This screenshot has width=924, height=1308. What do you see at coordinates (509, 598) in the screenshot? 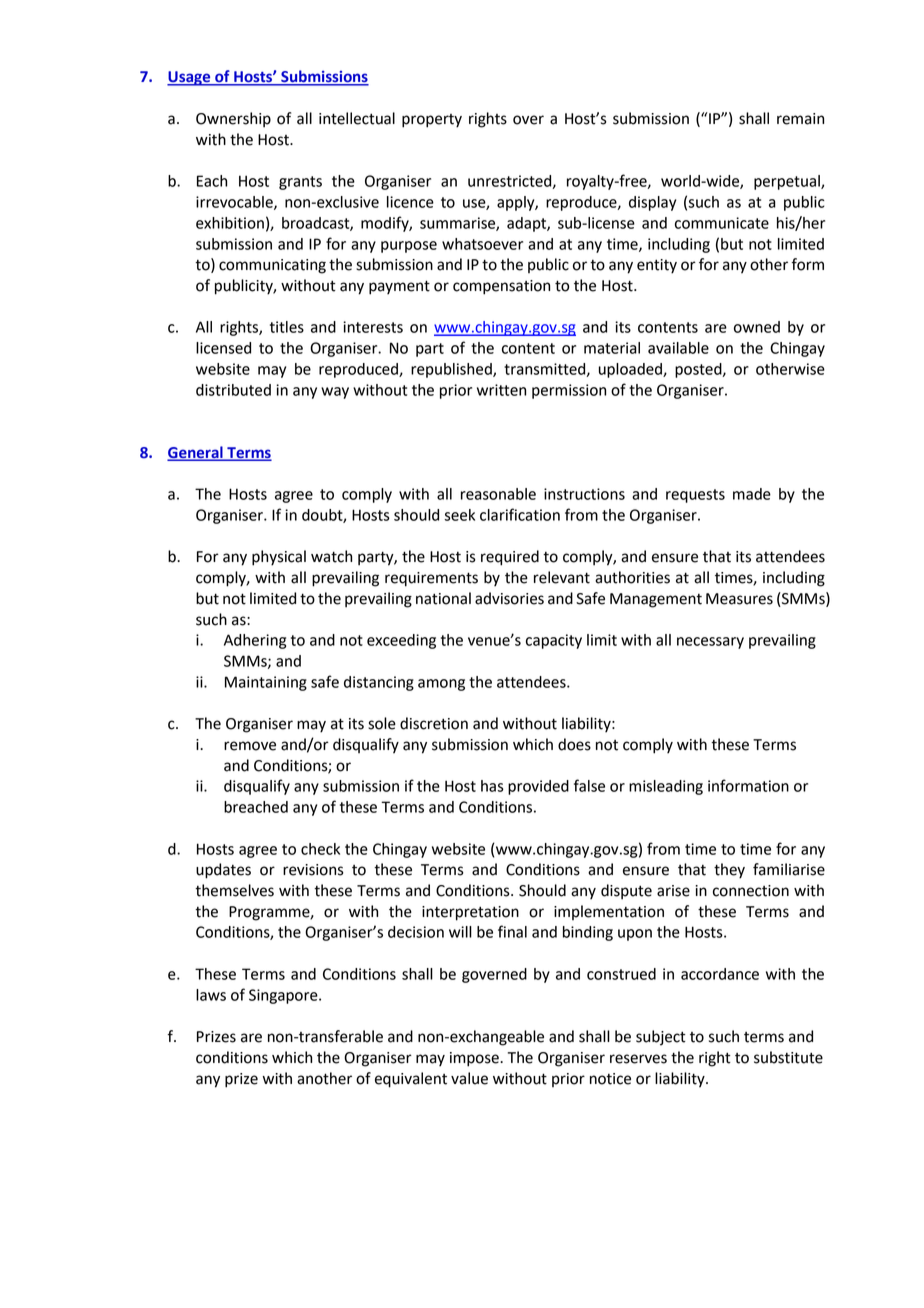
I see `advisories` at bounding box center [509, 598].
